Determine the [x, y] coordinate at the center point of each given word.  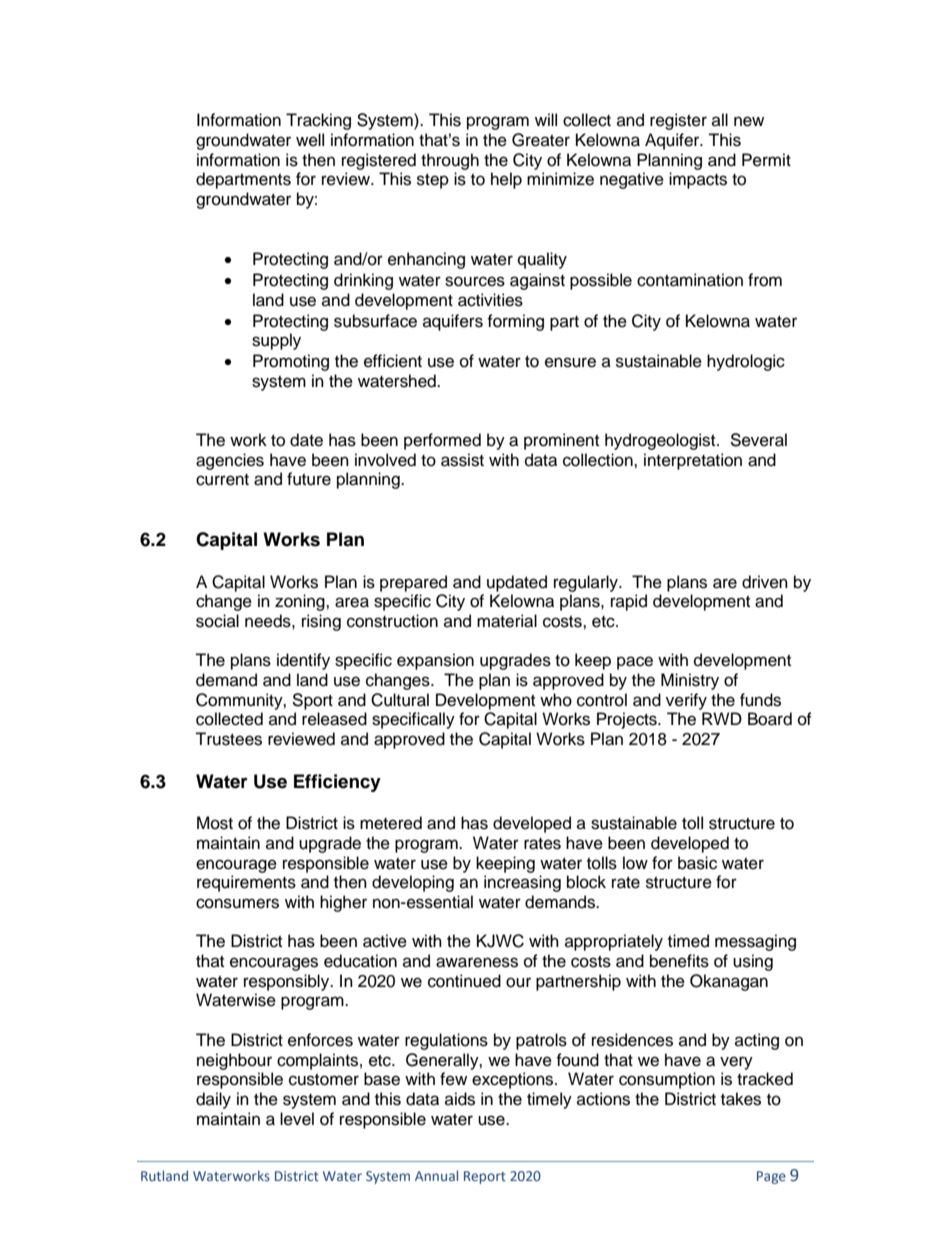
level [297, 1119]
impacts [698, 180]
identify [303, 661]
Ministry [690, 681]
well [310, 140]
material [507, 621]
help [506, 180]
